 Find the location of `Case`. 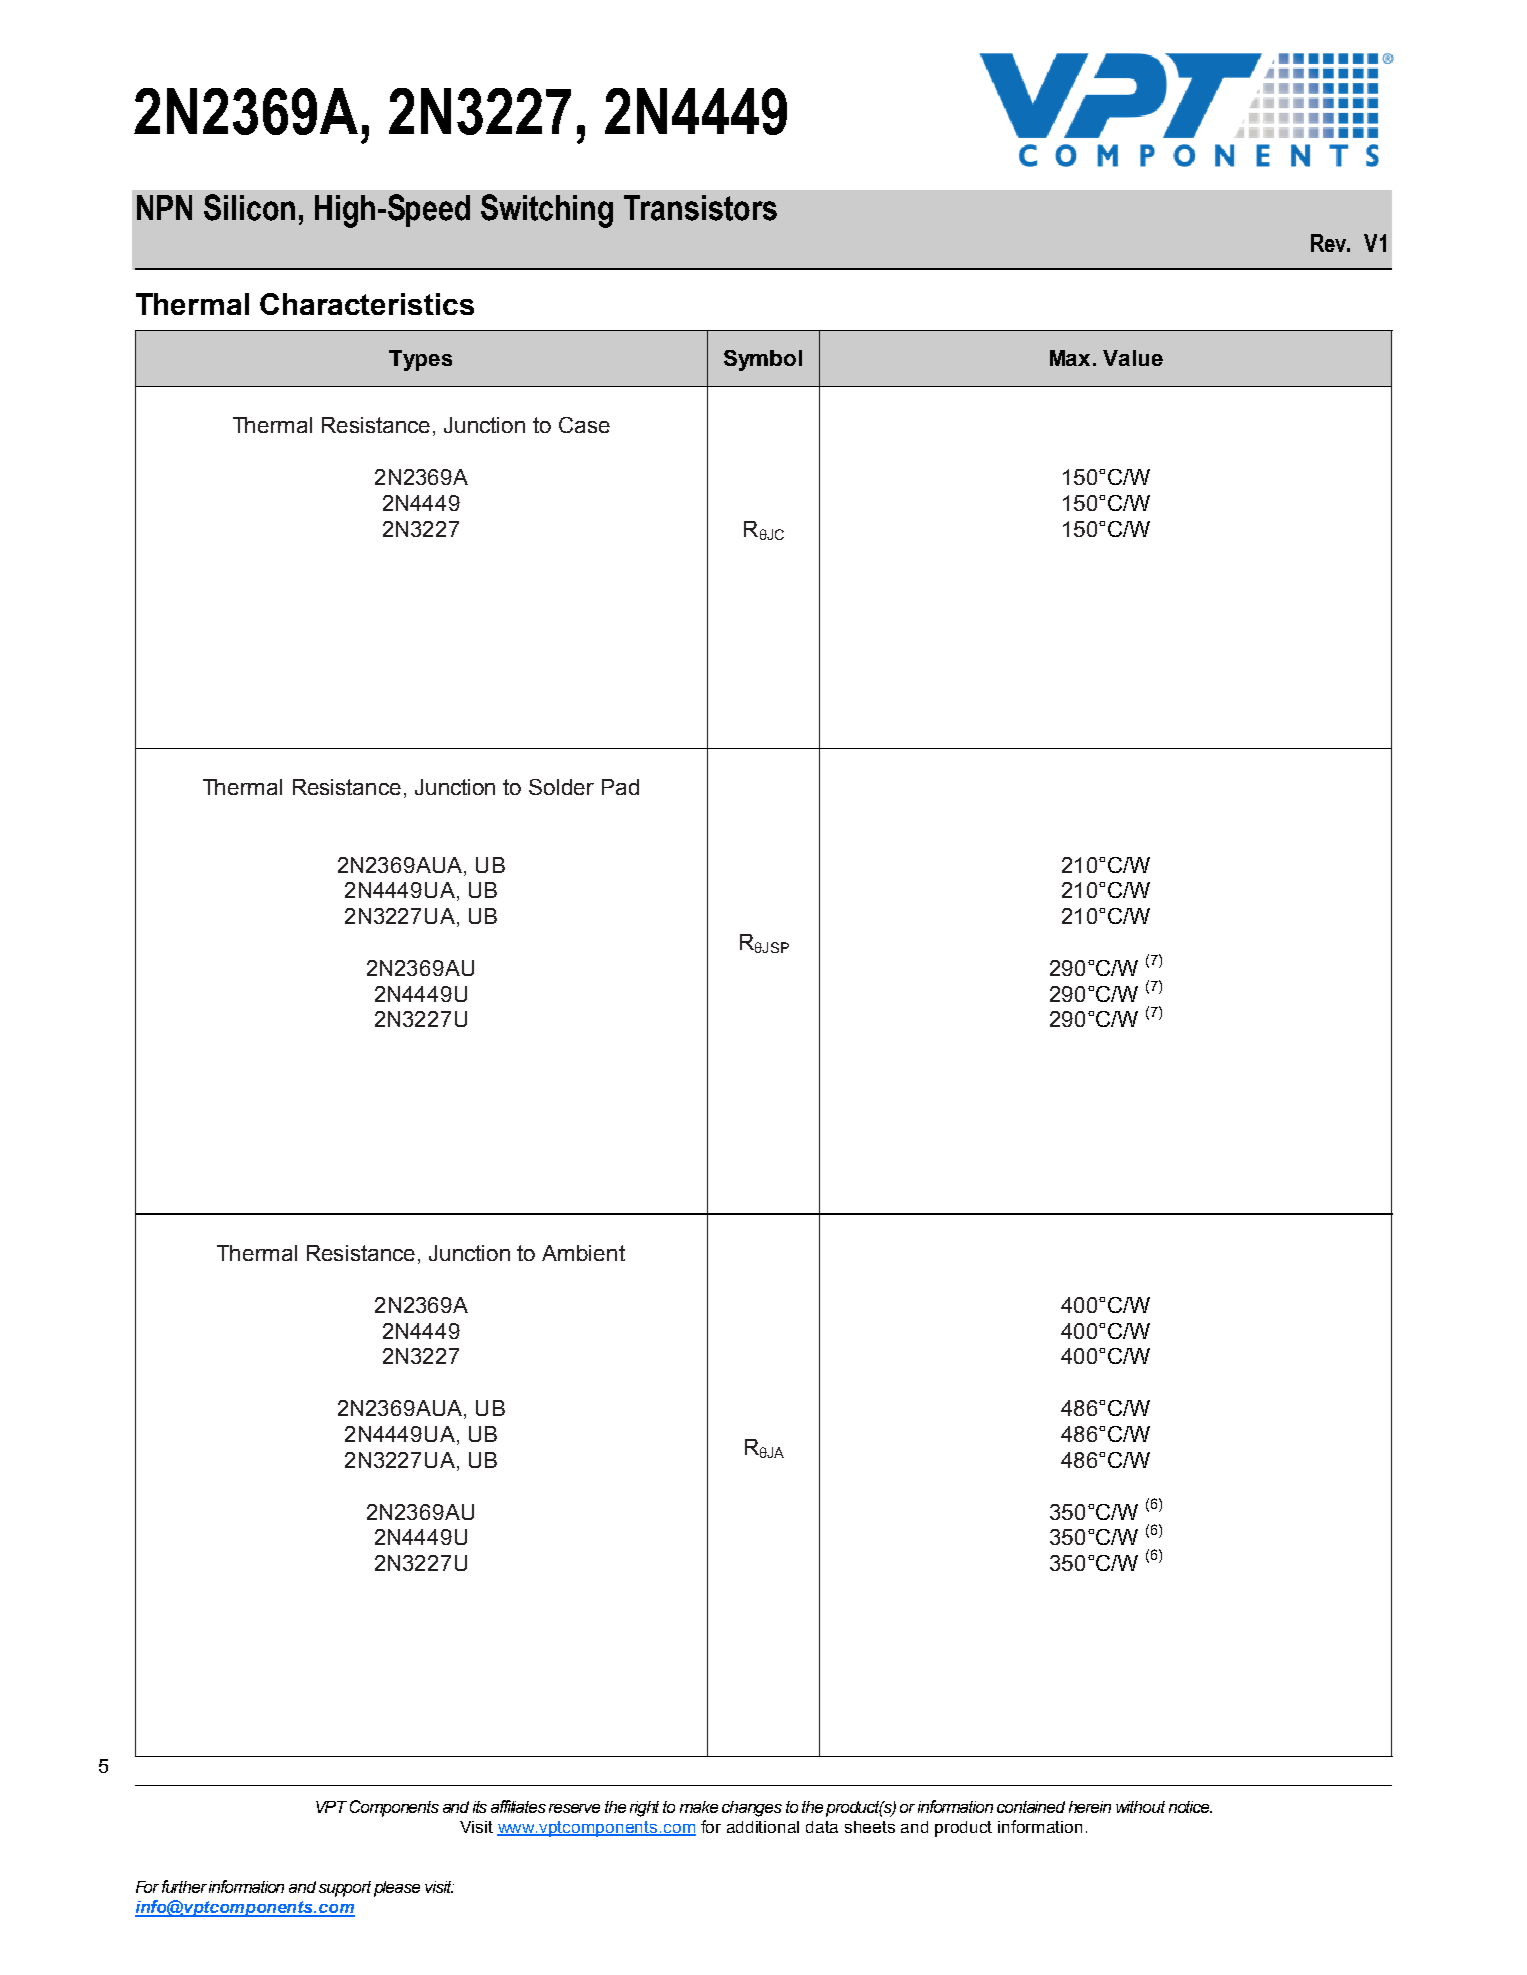

Case is located at coordinates (584, 425).
